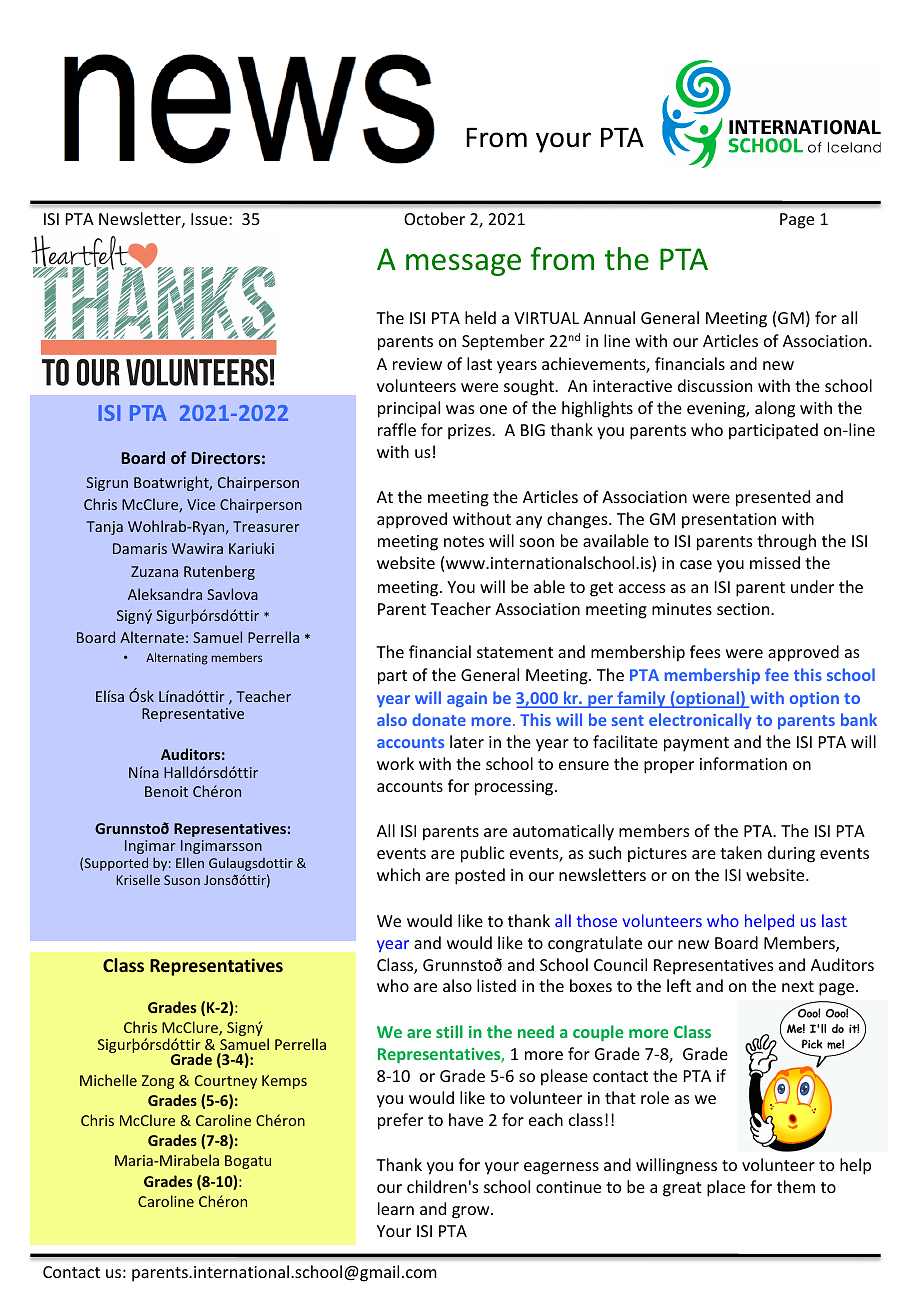 The width and height of the page is (911, 1316). I want to click on message, so click(463, 265).
